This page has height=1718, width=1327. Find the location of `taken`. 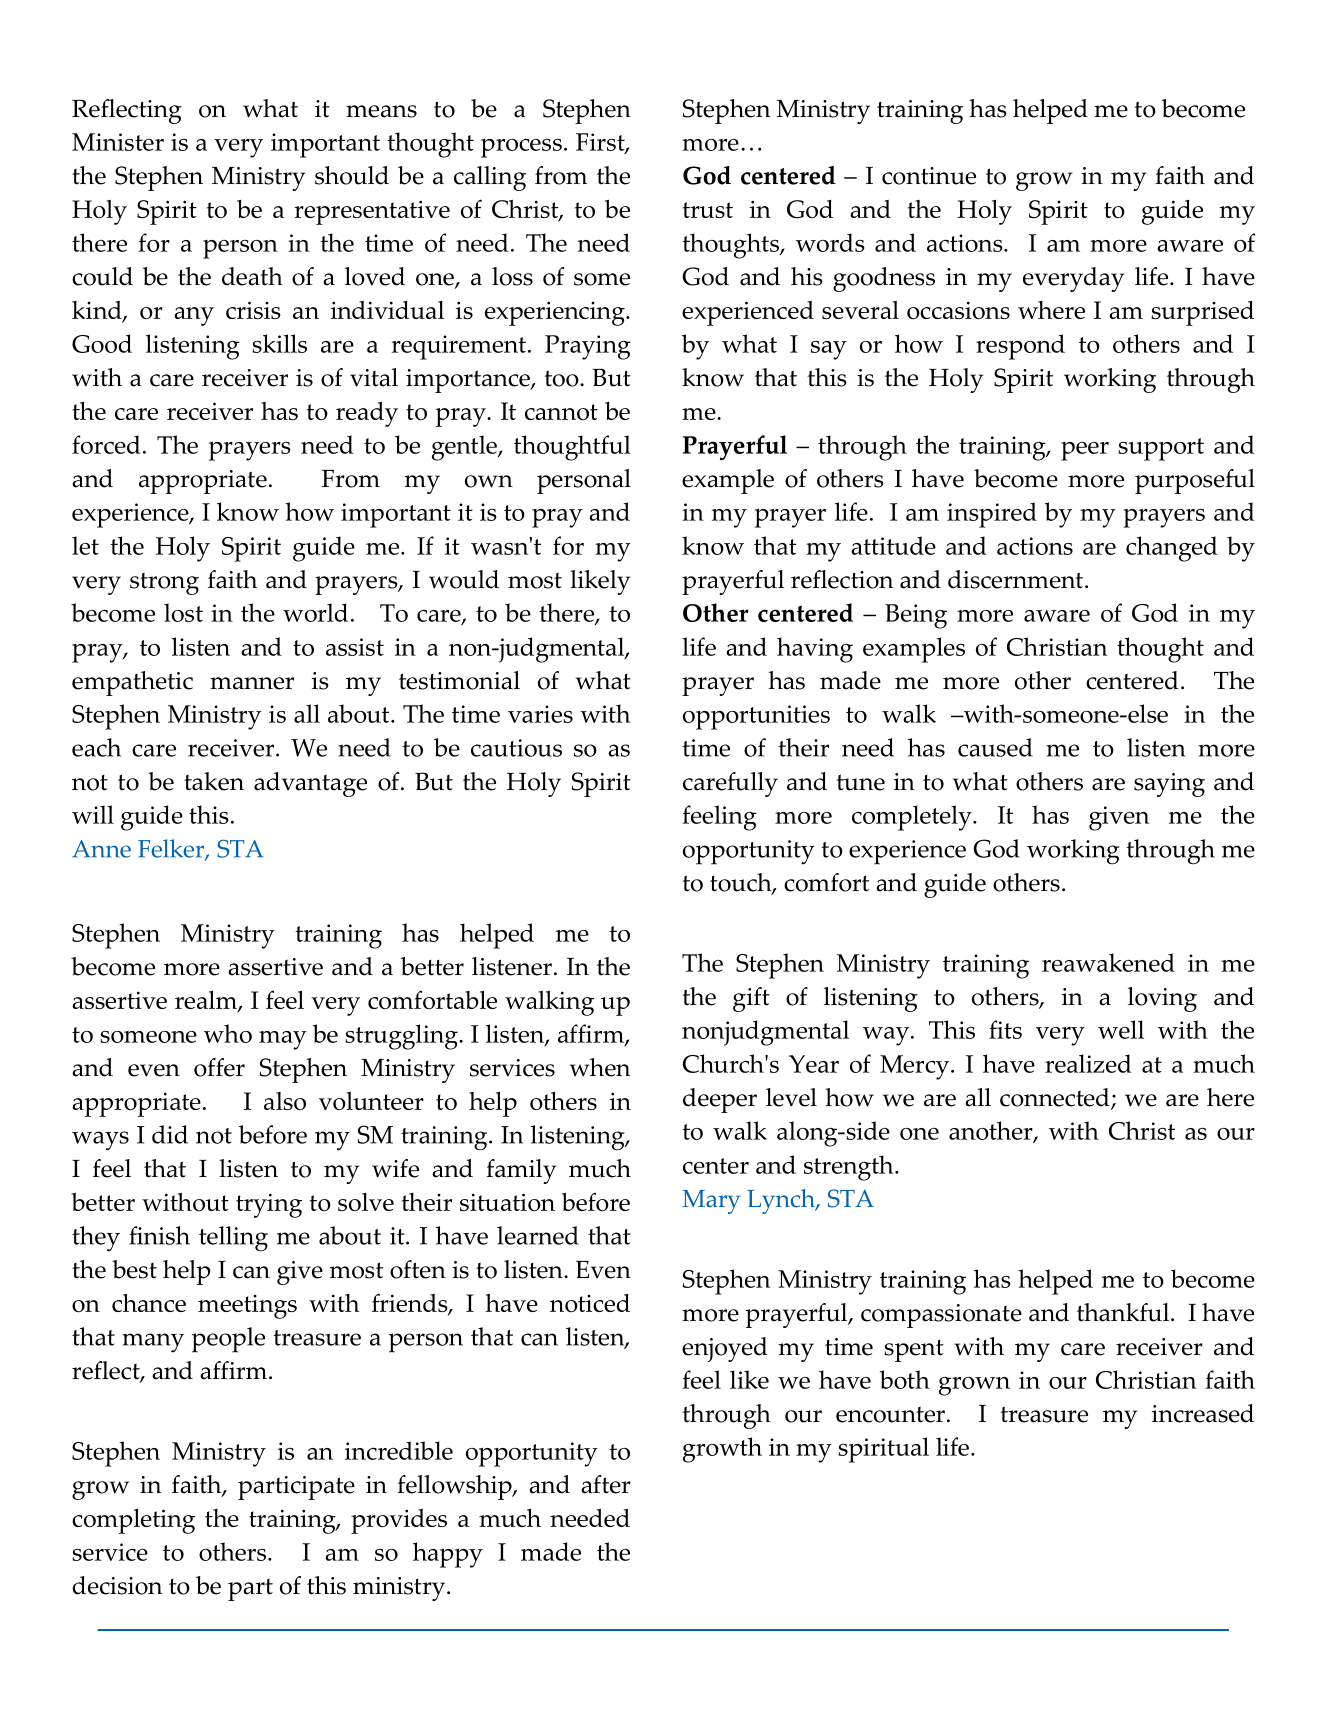

taken is located at coordinates (214, 781).
